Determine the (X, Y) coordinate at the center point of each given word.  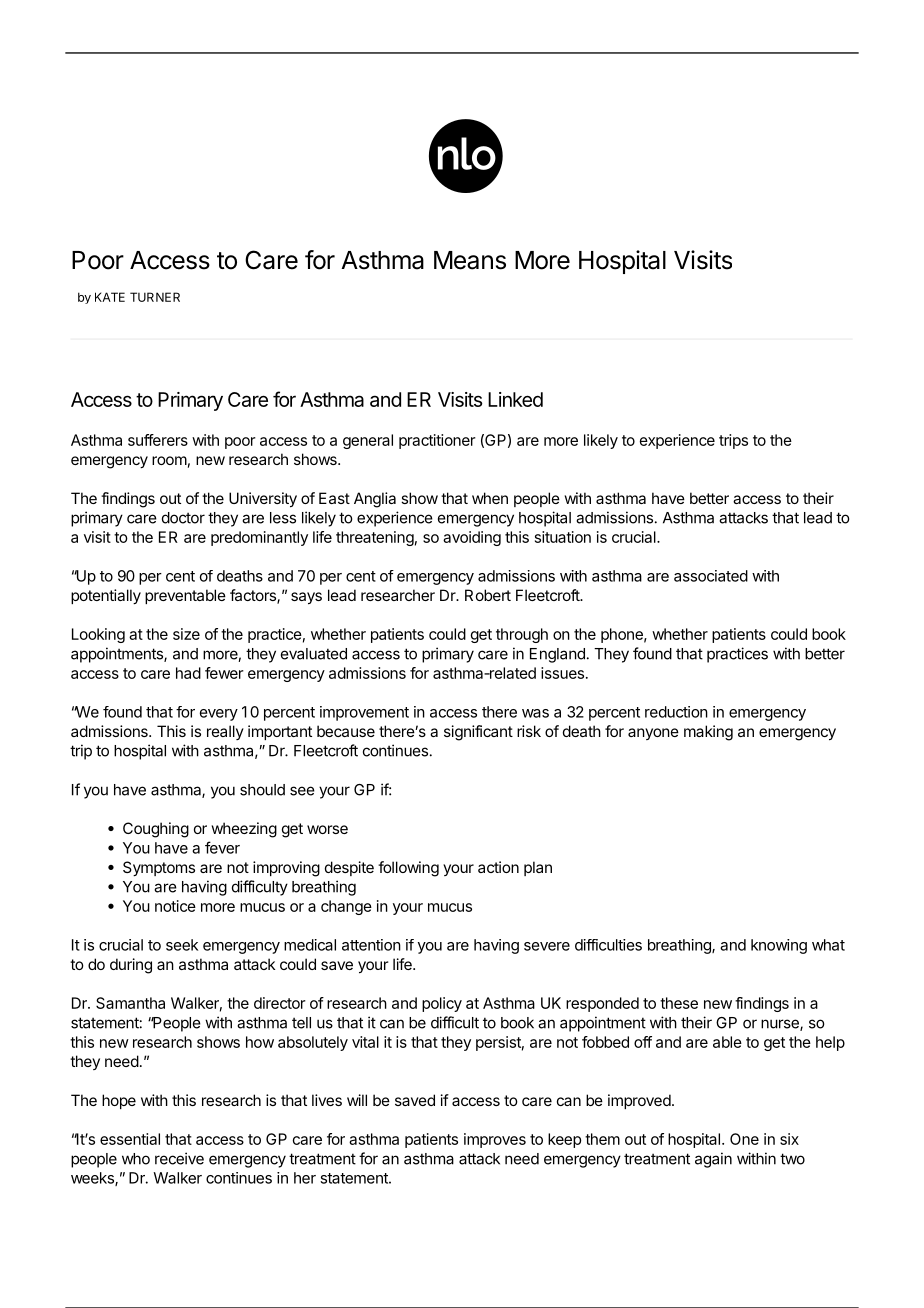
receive (179, 1158)
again (713, 1160)
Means (470, 260)
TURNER (155, 297)
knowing (779, 946)
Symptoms (159, 868)
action (498, 867)
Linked (515, 399)
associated (711, 576)
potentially (106, 596)
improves (495, 1140)
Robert (488, 595)
